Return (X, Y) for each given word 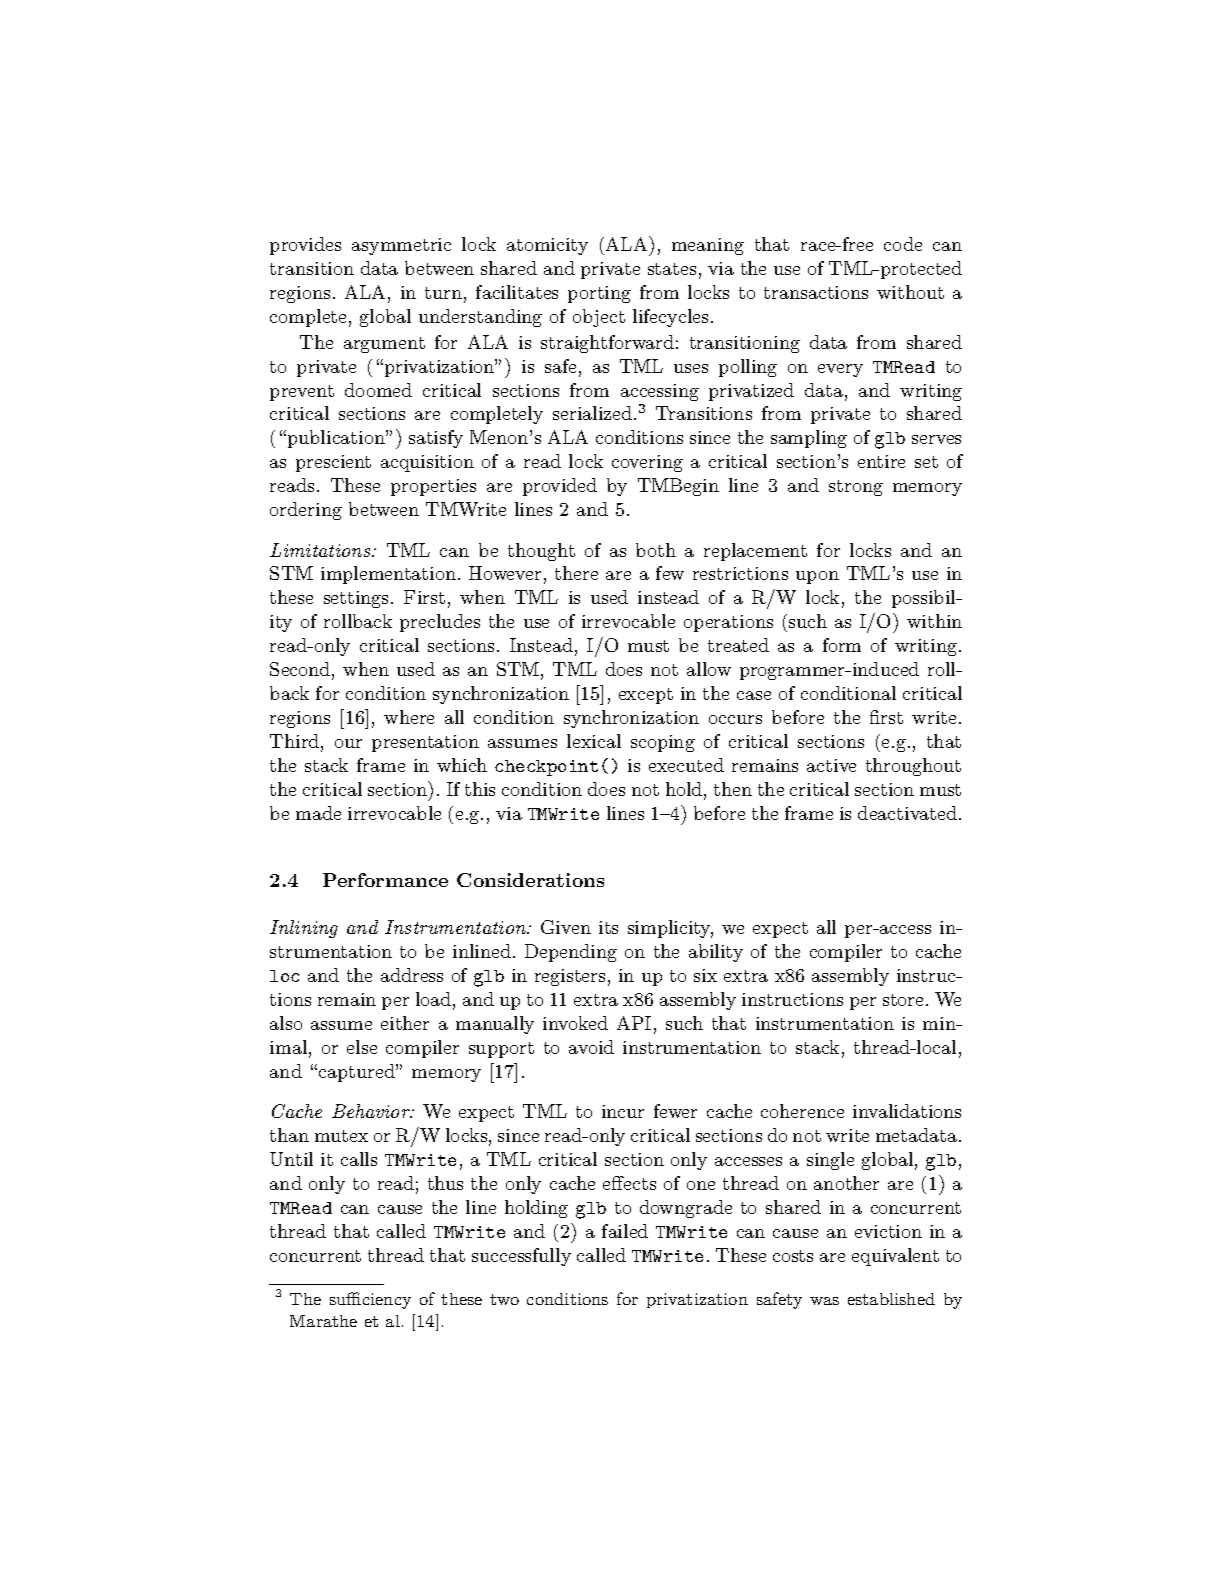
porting (599, 294)
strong (856, 488)
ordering (306, 511)
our (348, 743)
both (656, 550)
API (634, 1023)
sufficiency (370, 1300)
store (903, 1000)
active (831, 765)
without (910, 292)
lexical (594, 741)
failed (625, 1231)
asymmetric (401, 246)
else (362, 1047)
